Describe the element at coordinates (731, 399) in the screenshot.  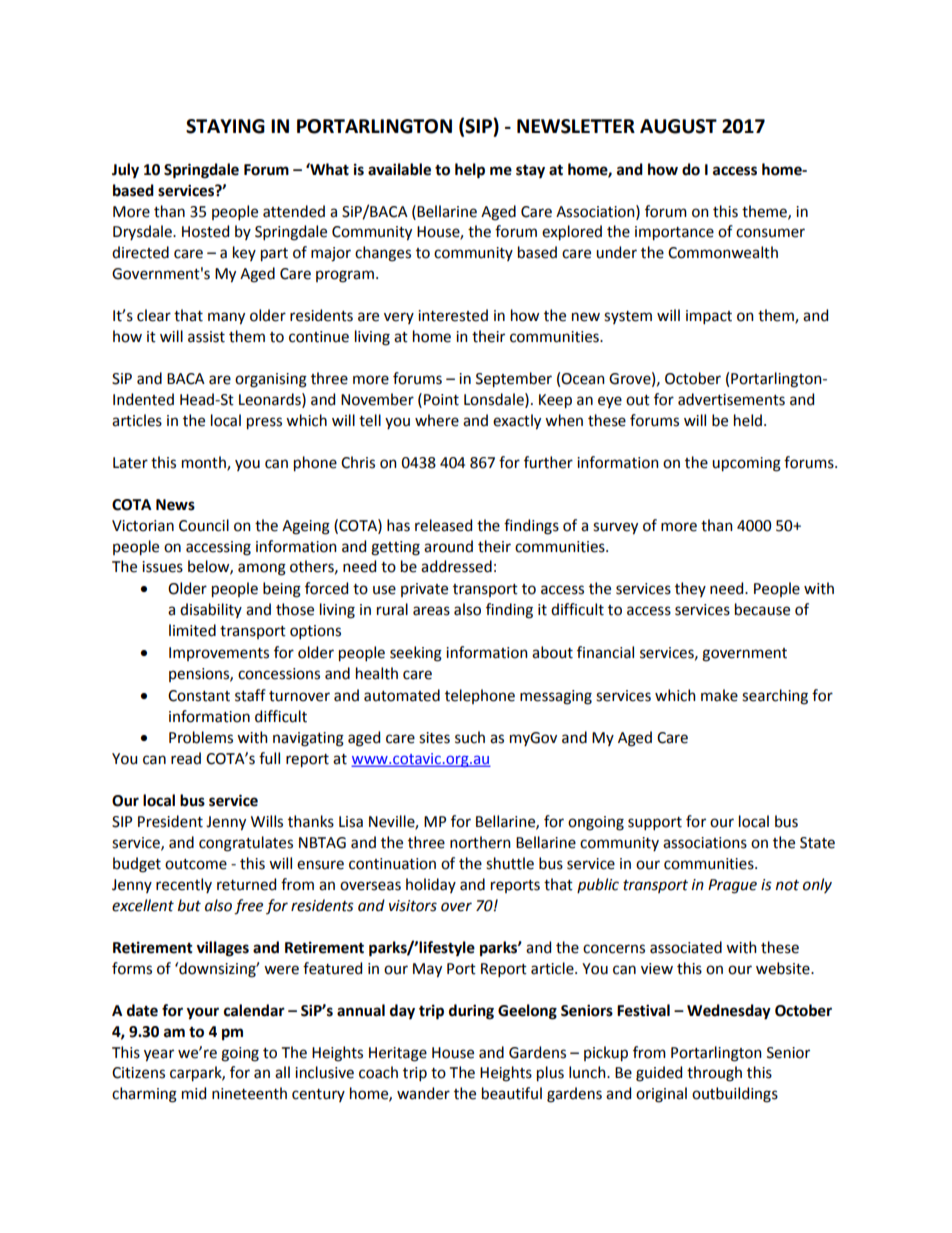
I see `advertisements` at that location.
